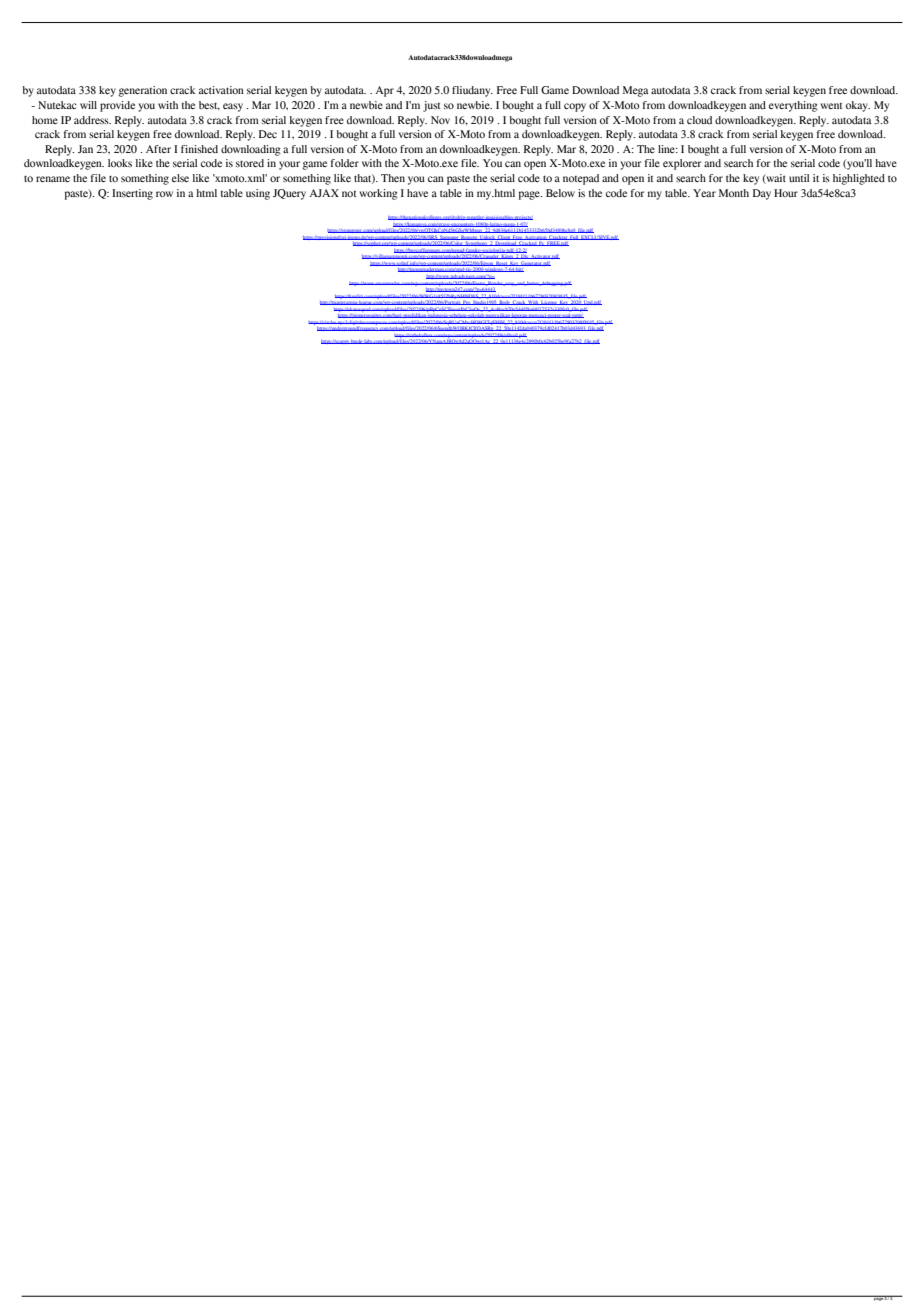  What do you see at coordinates (268, 134) in the screenshot?
I see `Dec` at bounding box center [268, 134].
